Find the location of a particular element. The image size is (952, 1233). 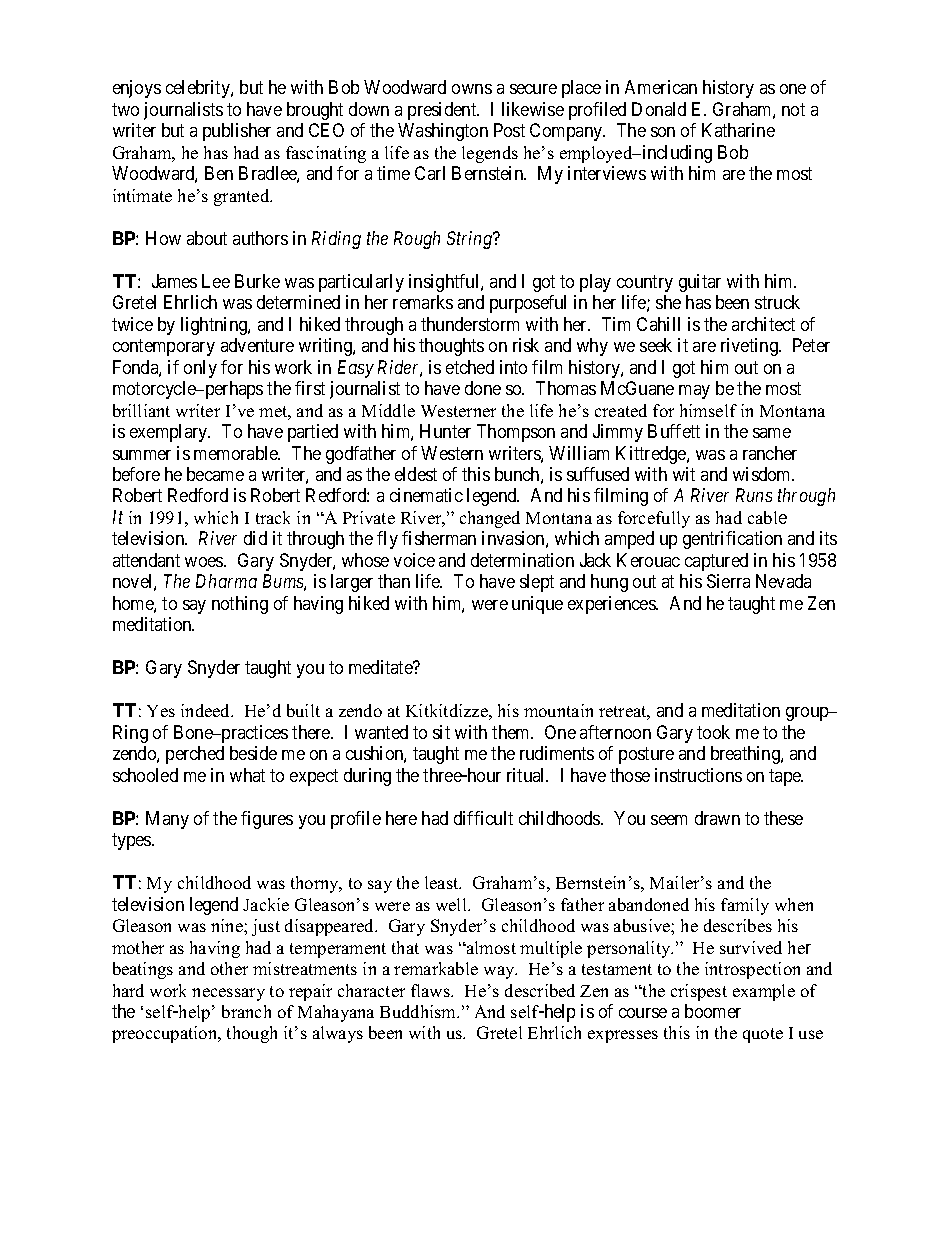

flaws is located at coordinates (432, 990).
